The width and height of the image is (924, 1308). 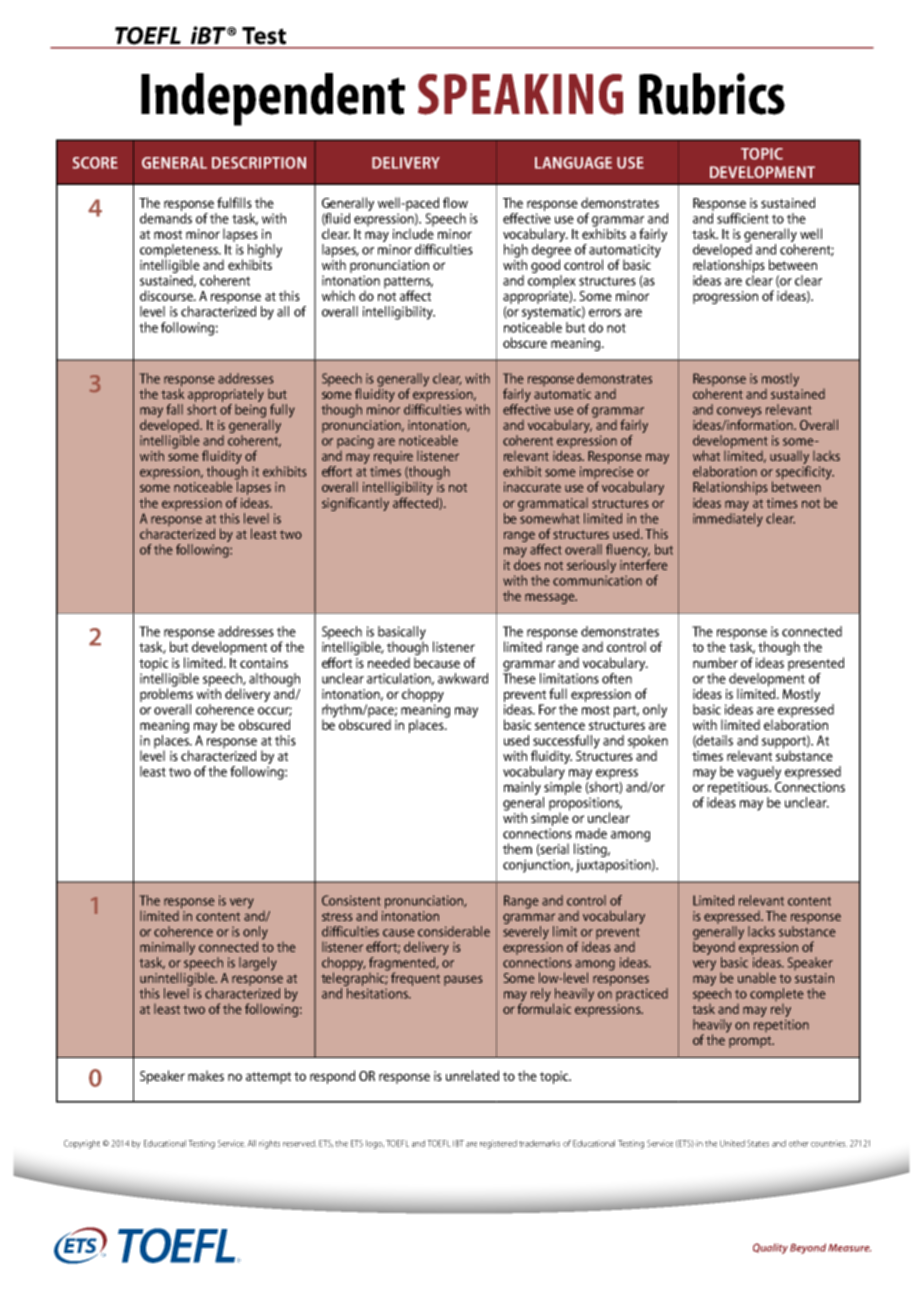 I want to click on mainly, so click(x=524, y=789).
